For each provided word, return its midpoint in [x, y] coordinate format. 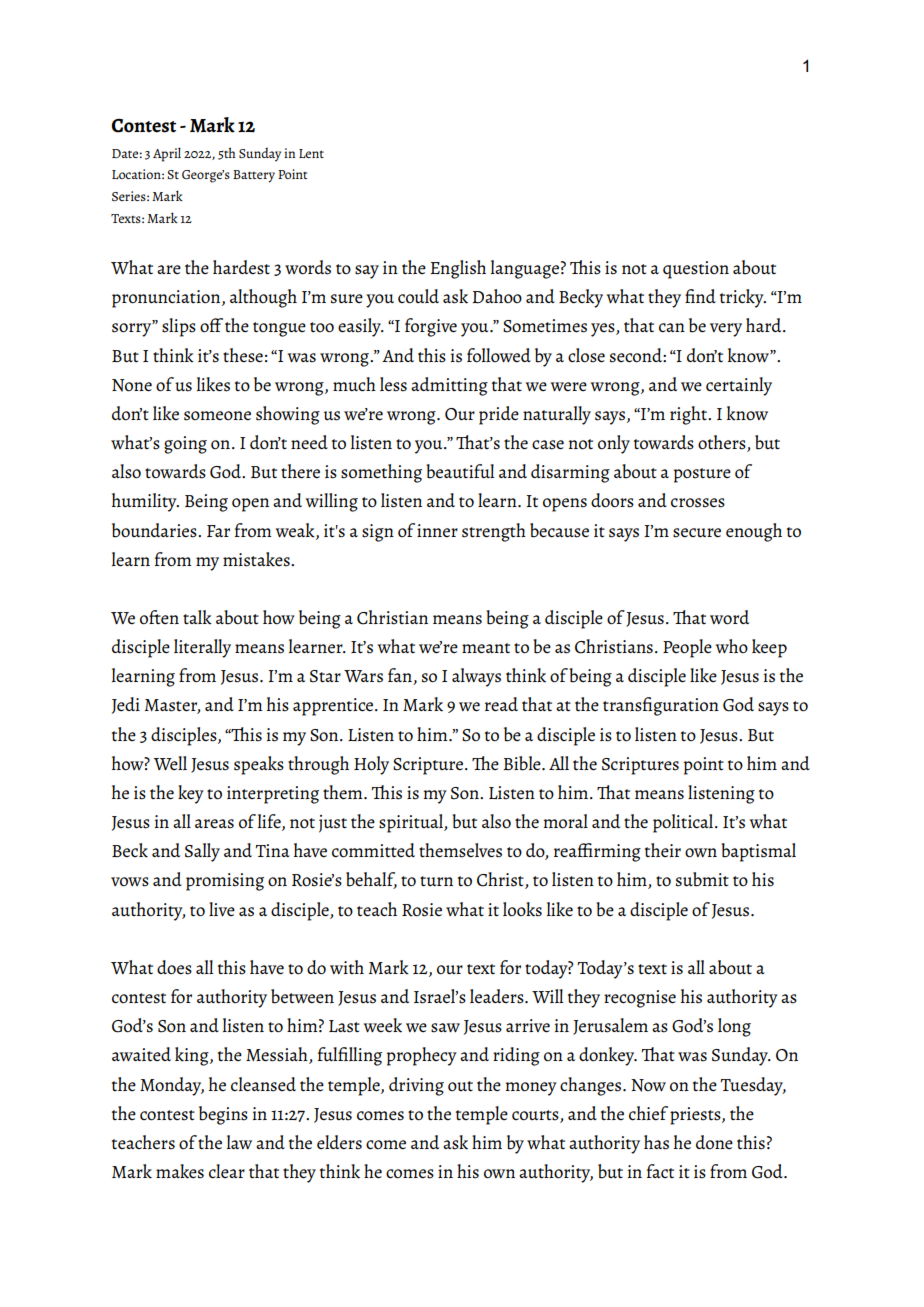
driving [416, 1086]
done [714, 1142]
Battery [254, 176]
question [696, 270]
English [458, 269]
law [239, 1142]
